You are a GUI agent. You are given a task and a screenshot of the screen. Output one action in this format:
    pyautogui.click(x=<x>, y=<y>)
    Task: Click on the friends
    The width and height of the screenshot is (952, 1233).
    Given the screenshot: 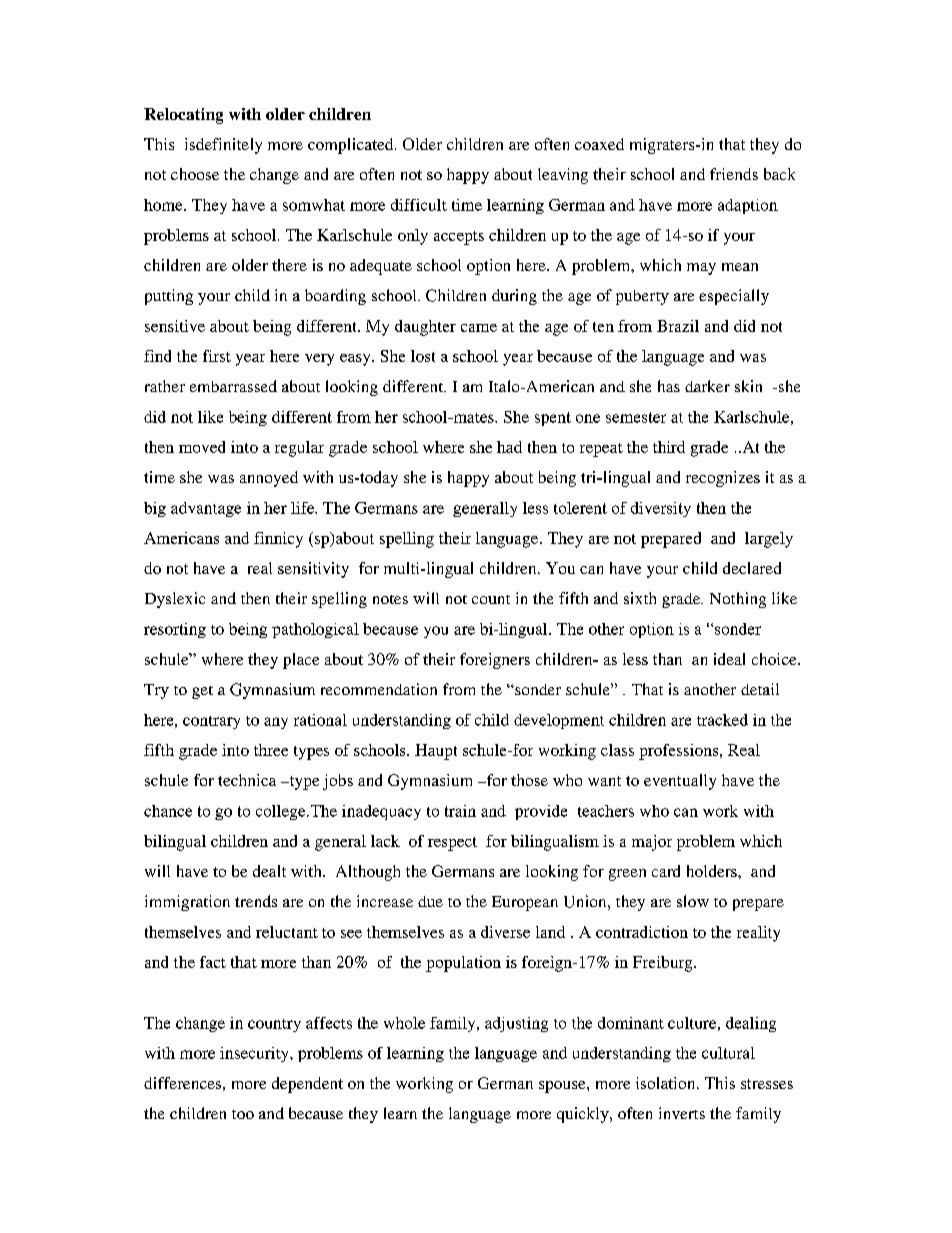 What is the action you would take?
    pyautogui.click(x=734, y=174)
